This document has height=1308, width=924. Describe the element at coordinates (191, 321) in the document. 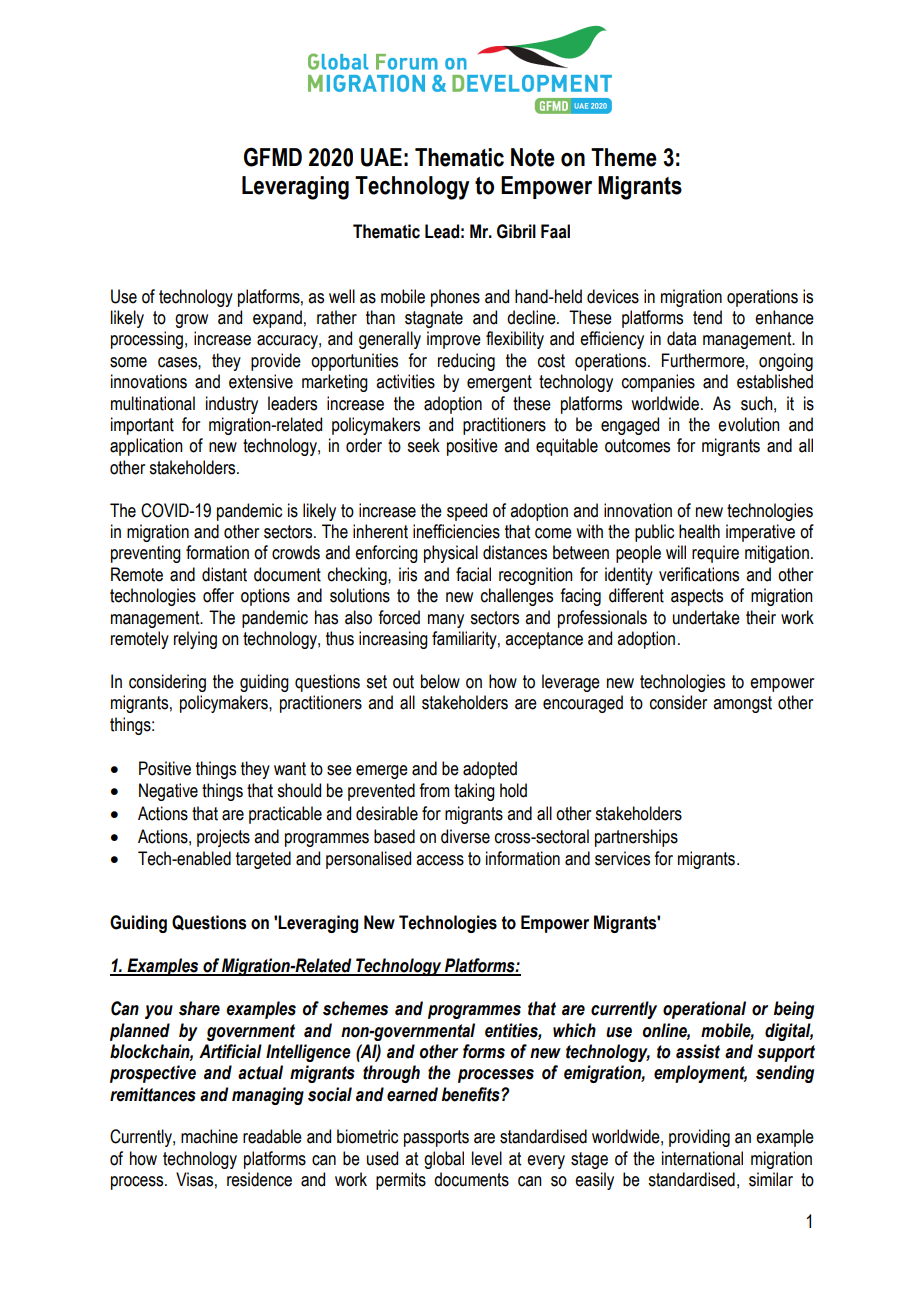

I see `grow` at that location.
